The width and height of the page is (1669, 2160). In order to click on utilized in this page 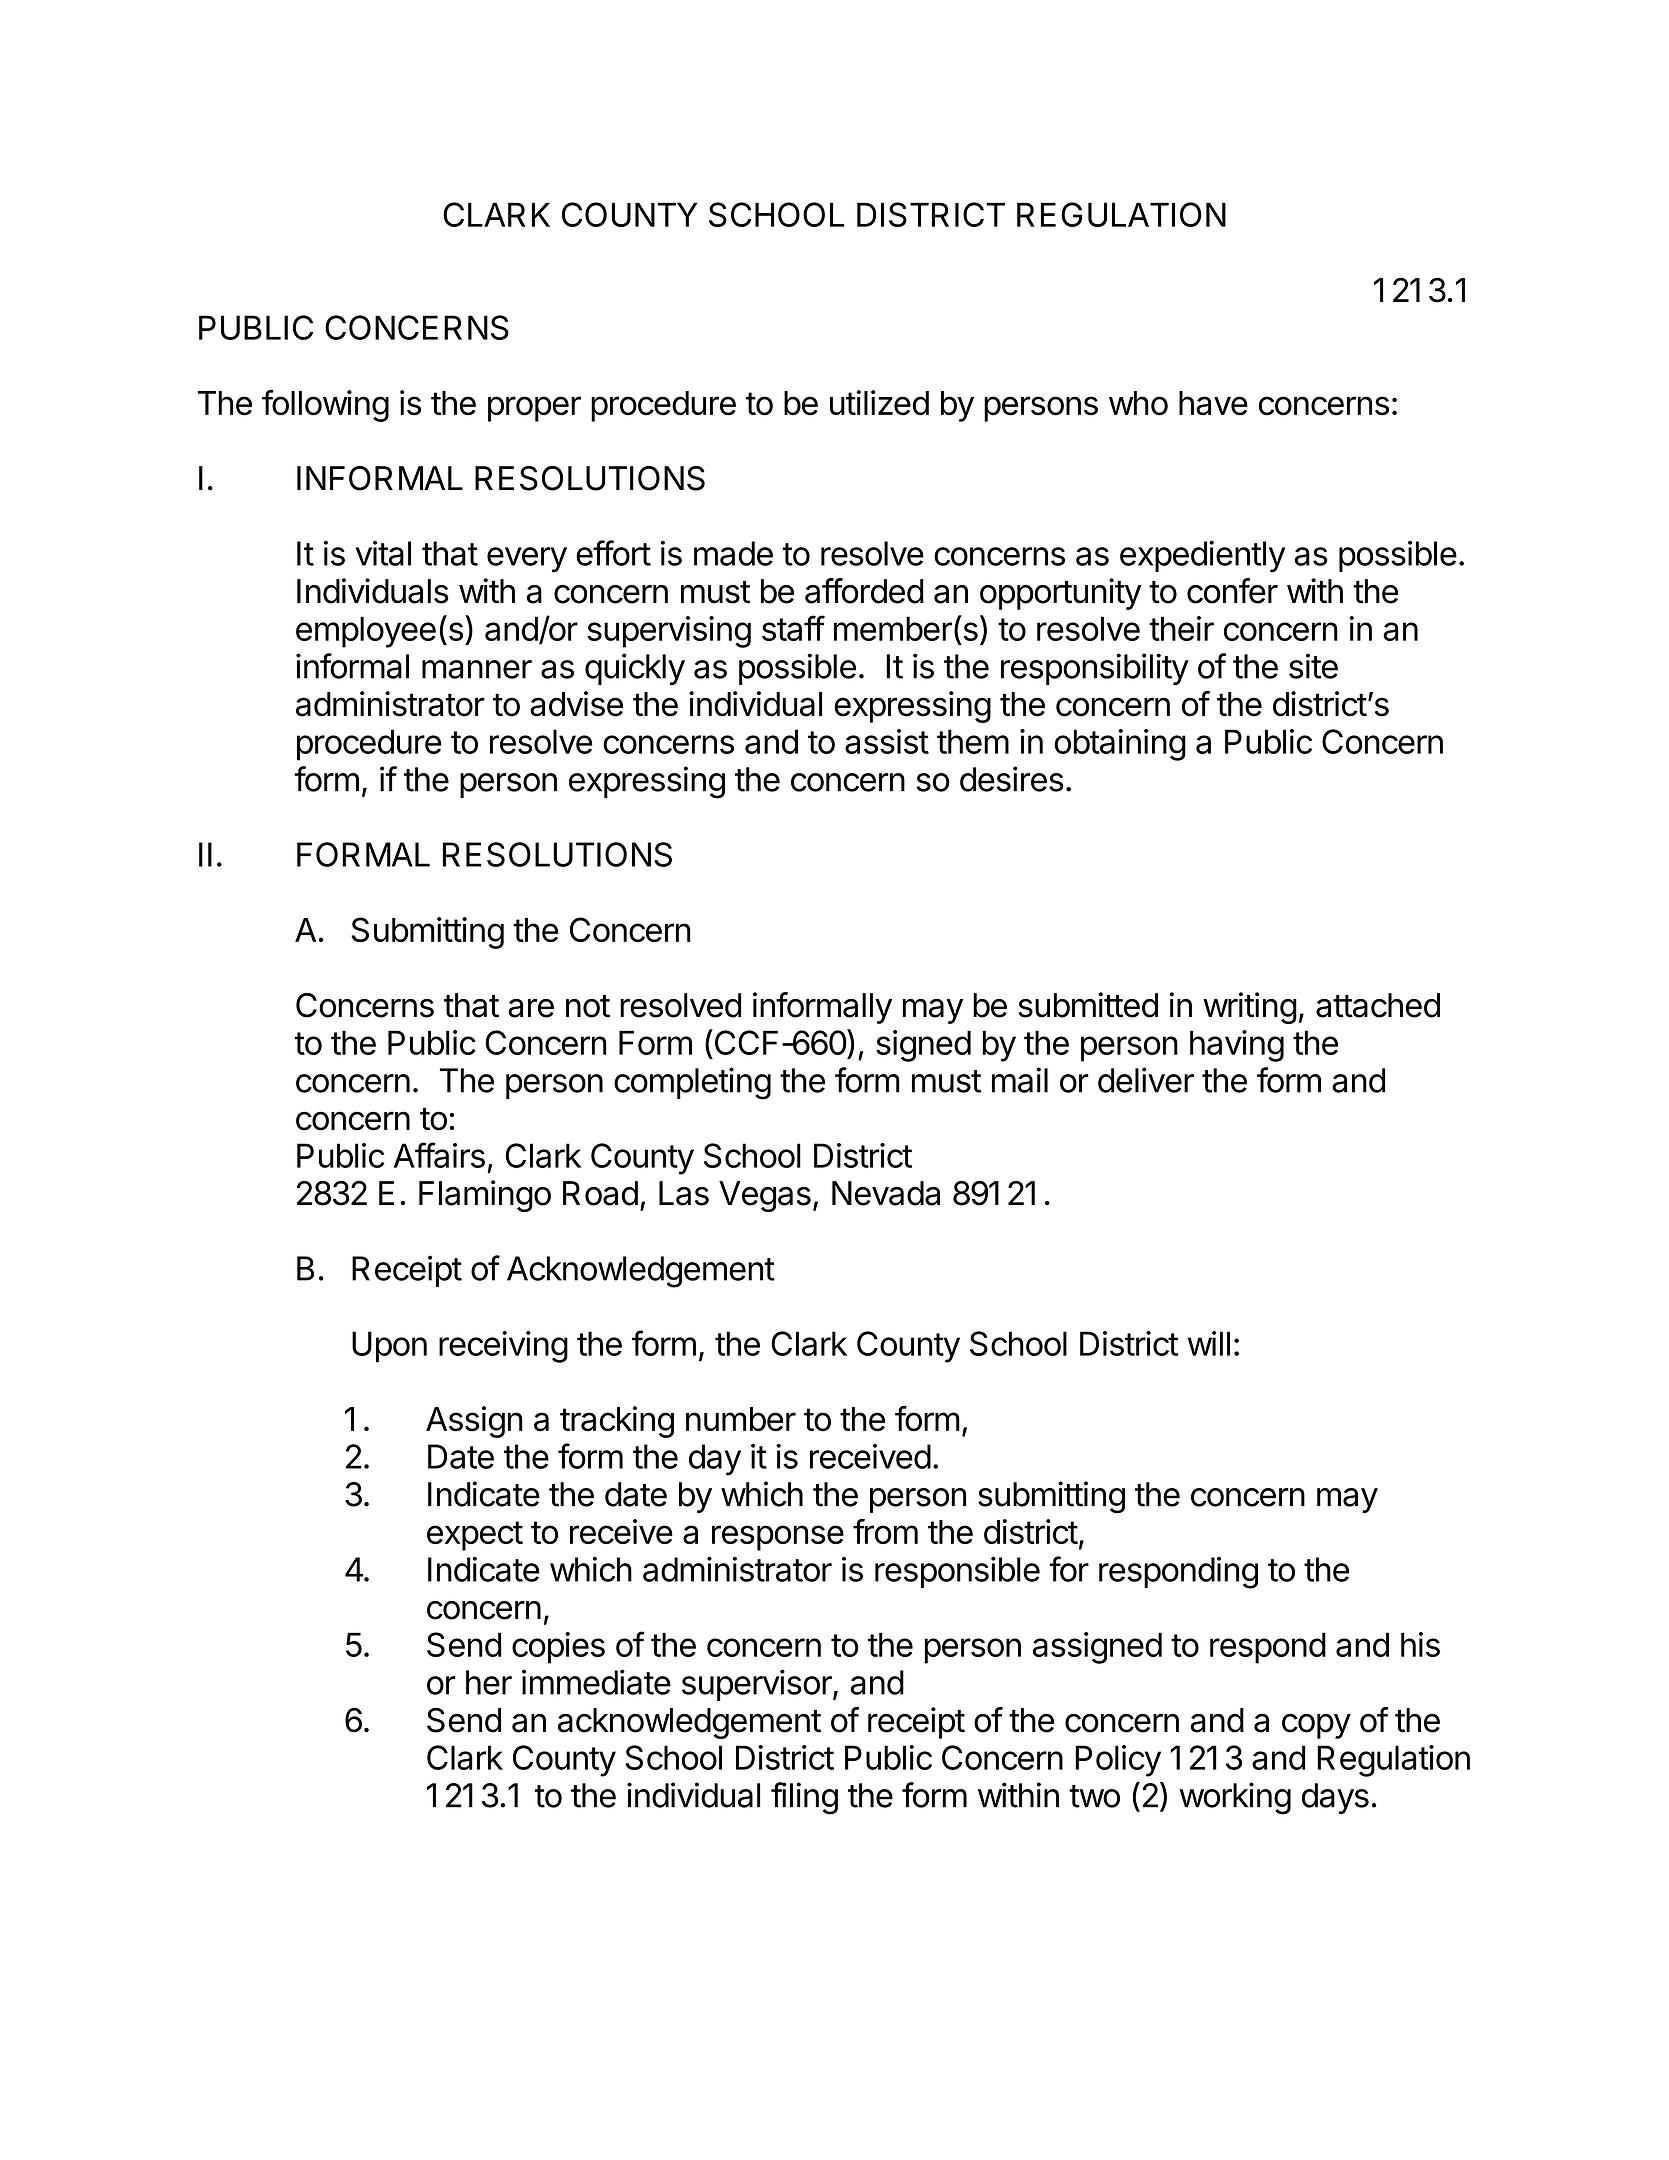, I will do `click(879, 403)`.
